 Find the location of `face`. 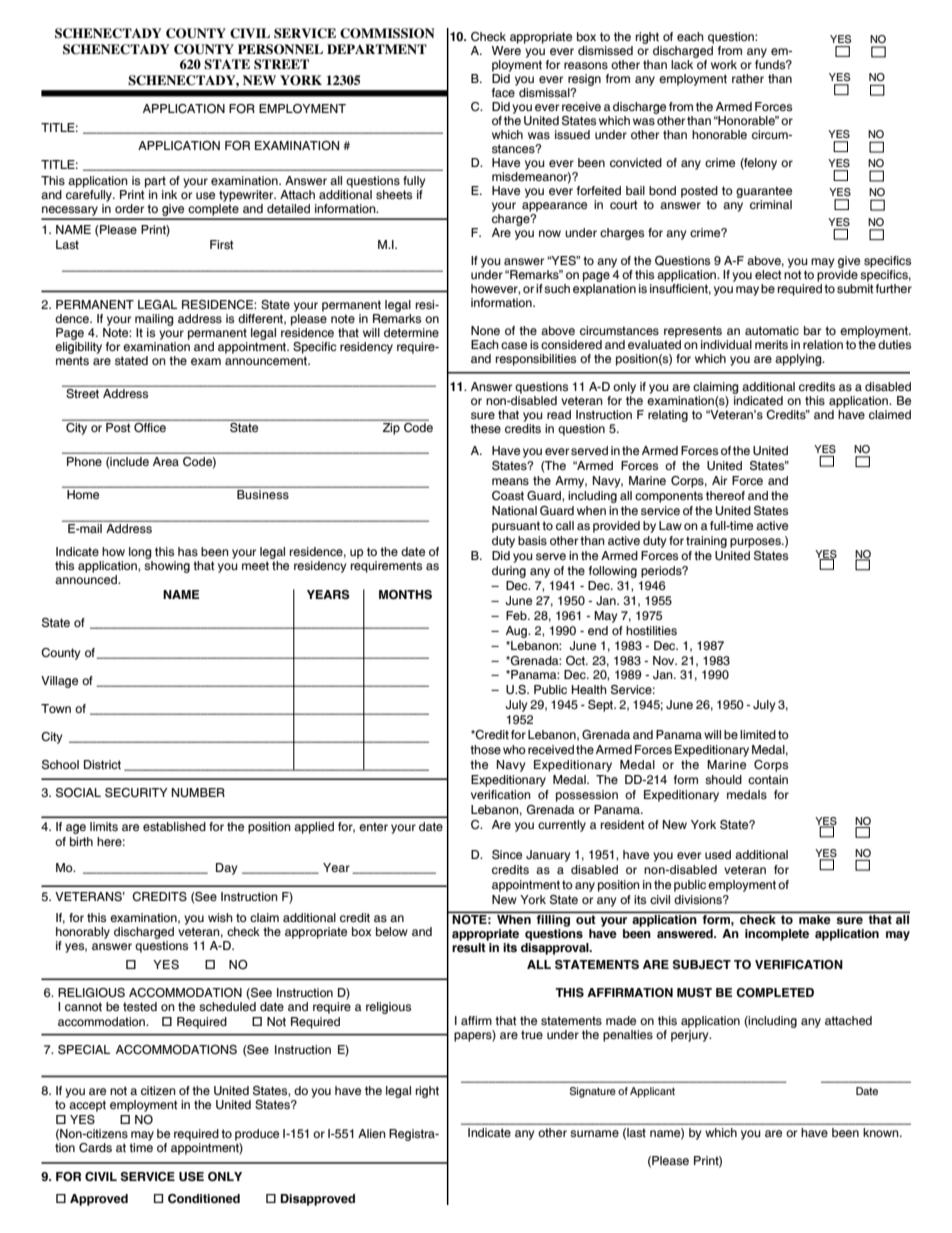

face is located at coordinates (504, 91).
